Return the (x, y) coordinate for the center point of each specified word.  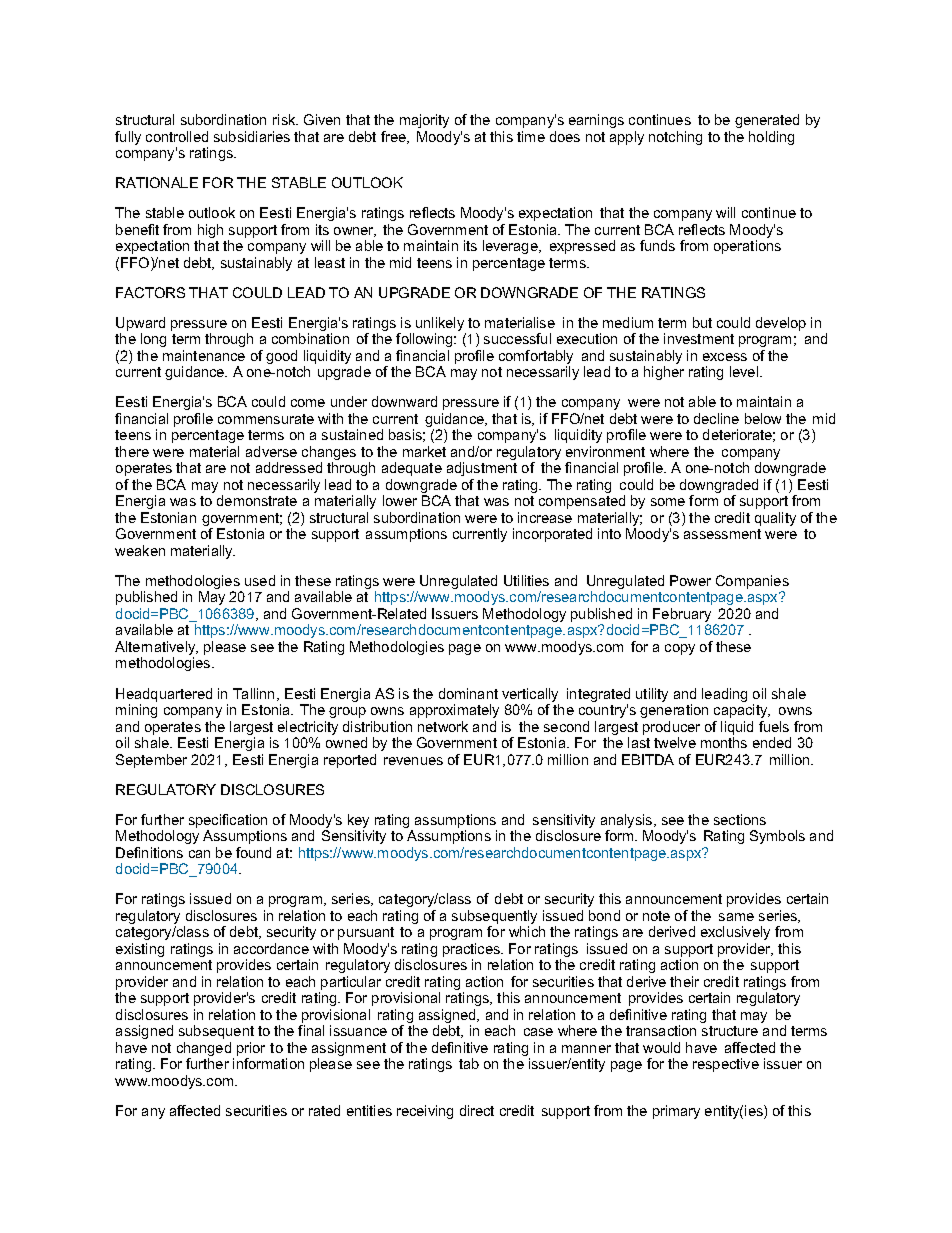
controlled (177, 136)
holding (771, 138)
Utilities (526, 580)
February (681, 616)
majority (424, 121)
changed (205, 1050)
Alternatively (156, 649)
